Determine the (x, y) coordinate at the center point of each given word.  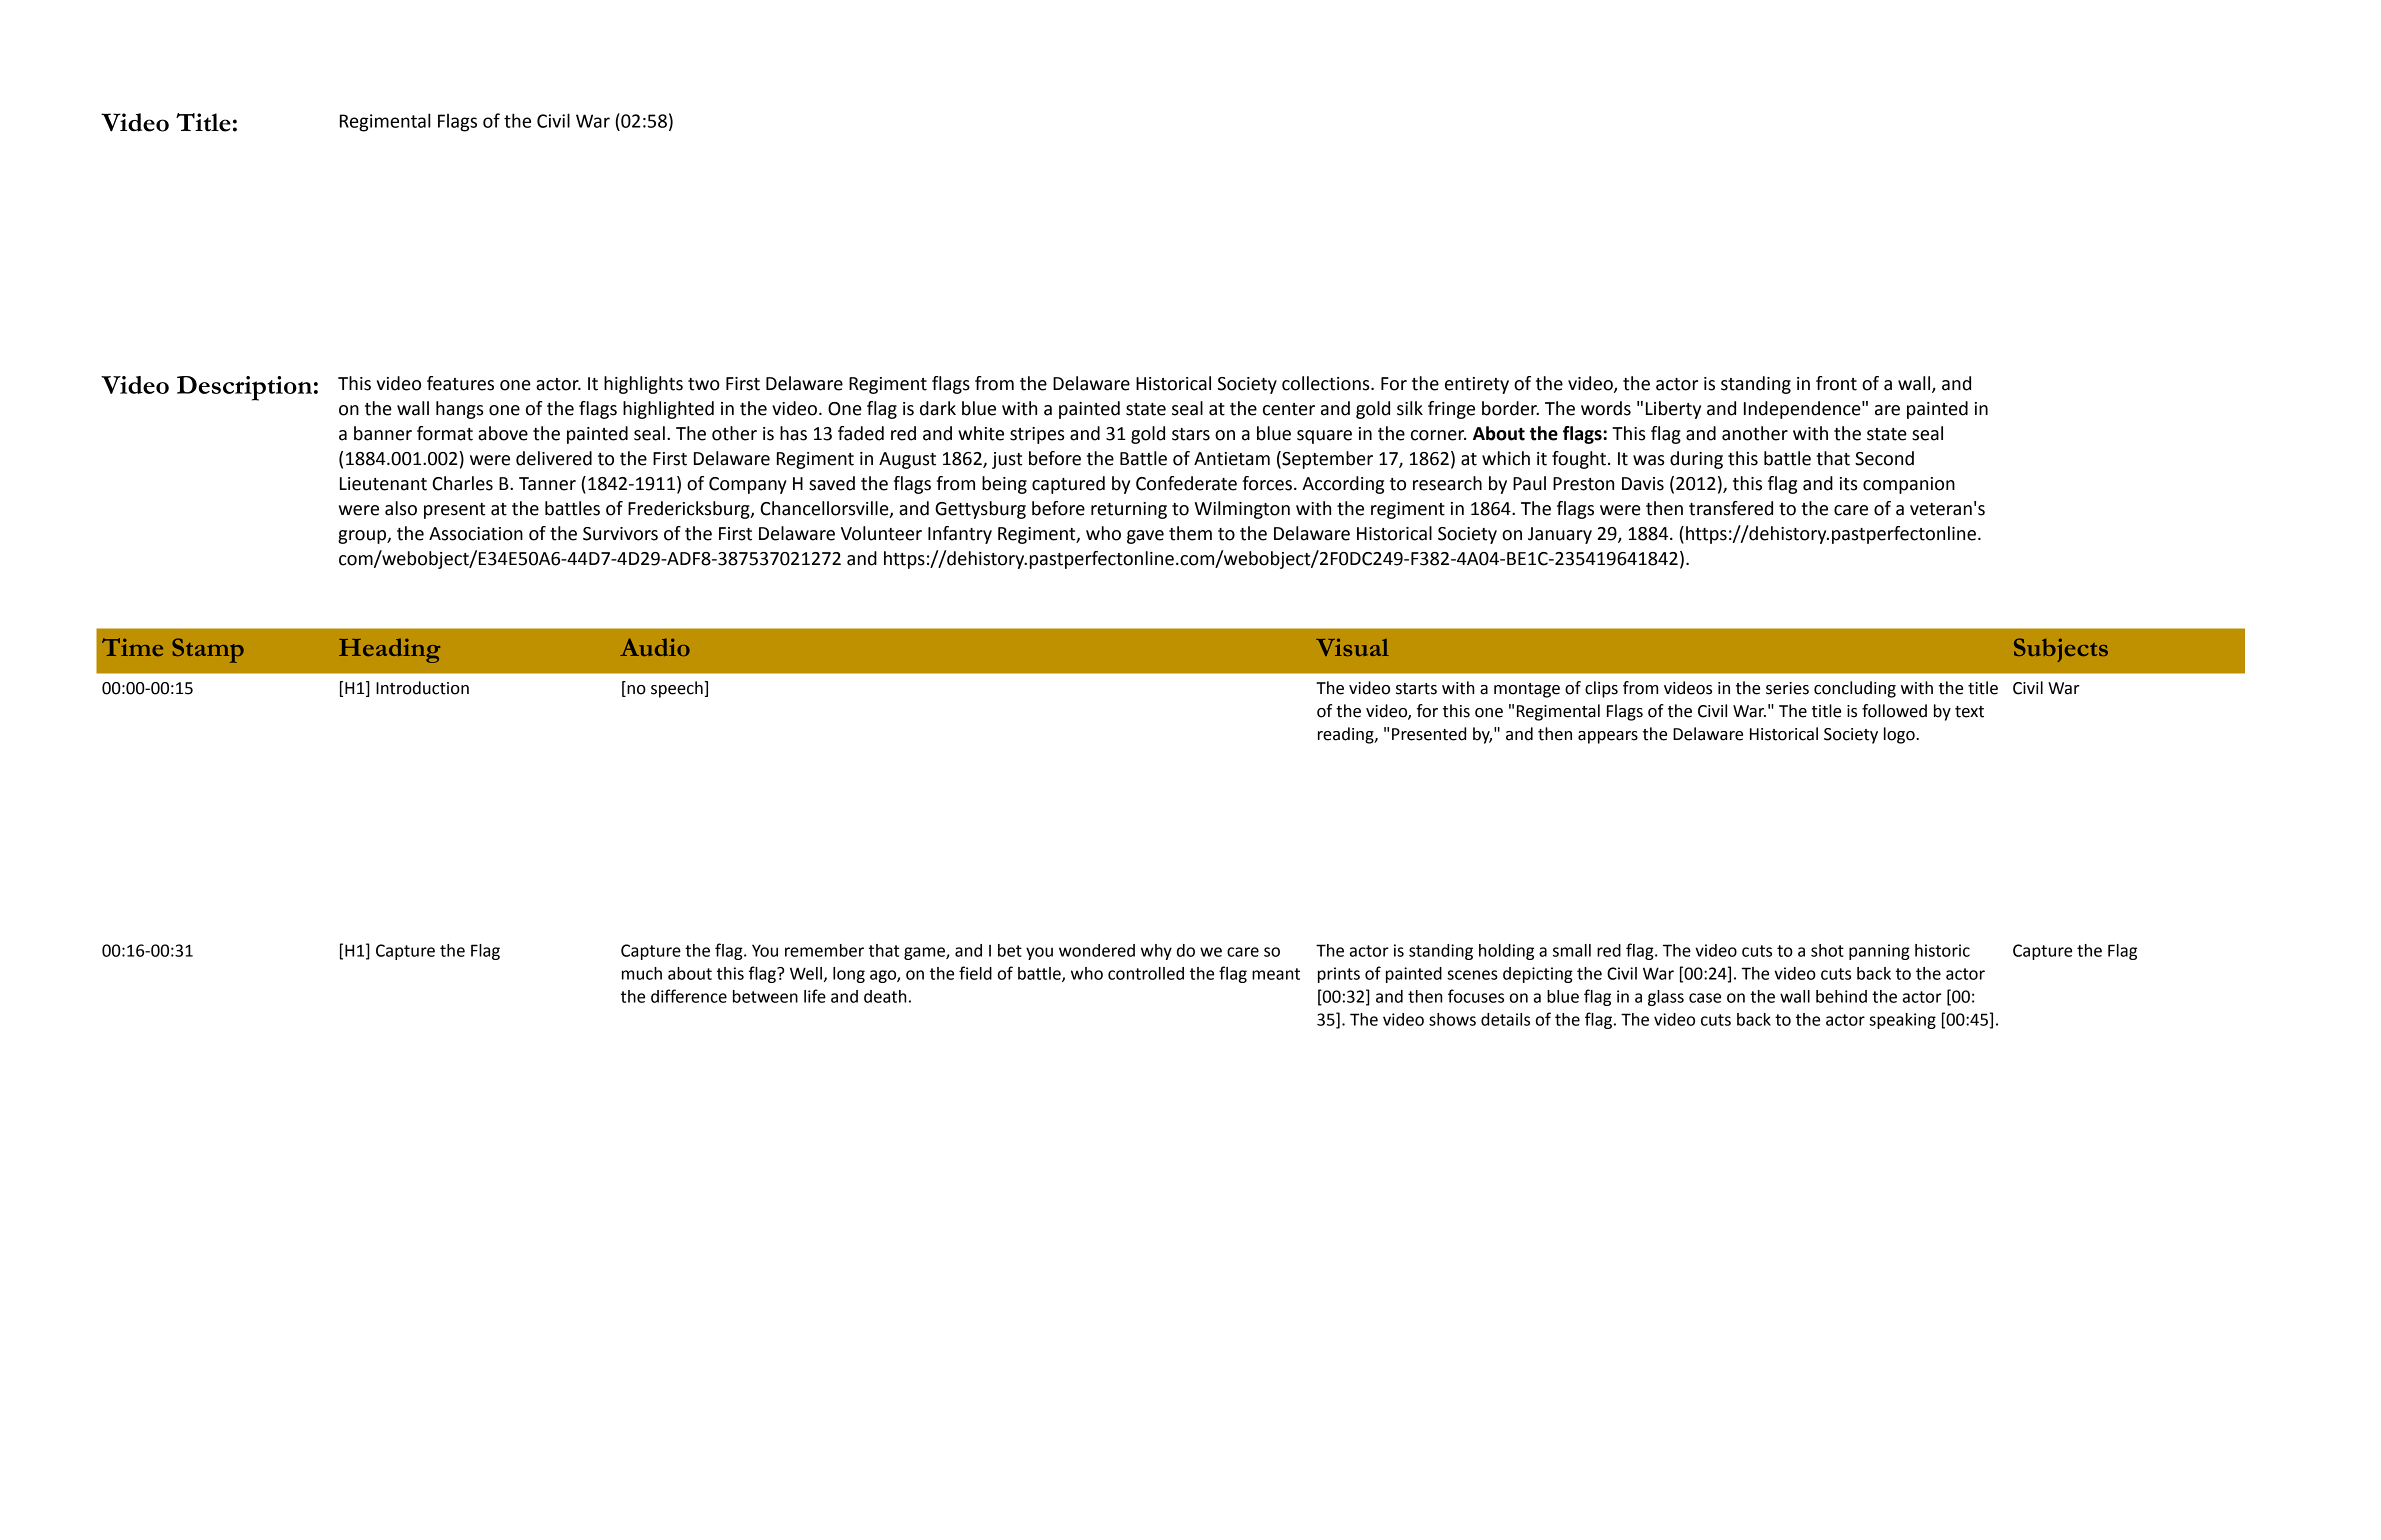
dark (938, 408)
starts (1416, 689)
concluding (1855, 689)
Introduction (422, 688)
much (642, 973)
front (1836, 383)
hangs (459, 410)
